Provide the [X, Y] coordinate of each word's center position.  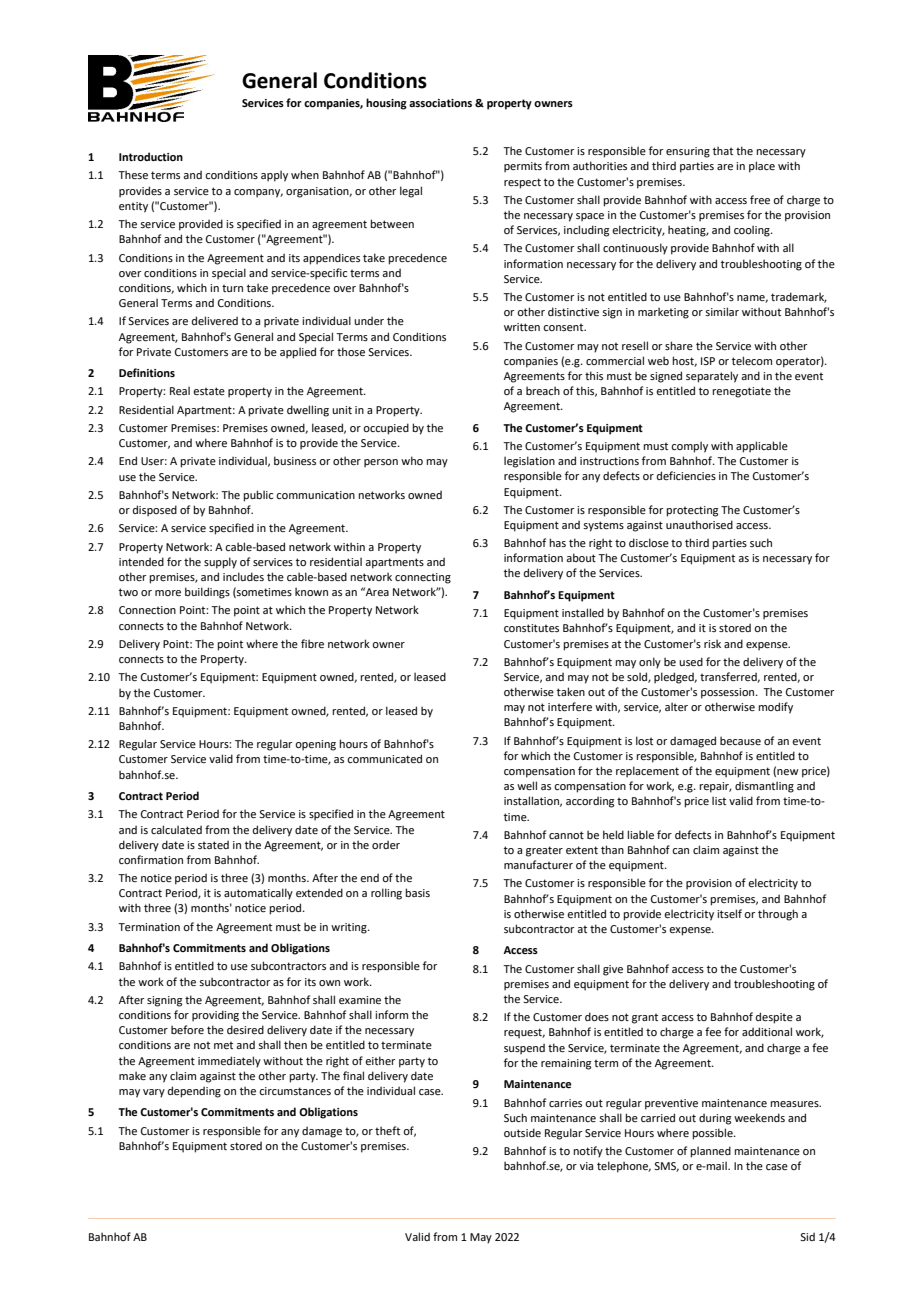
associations [440, 103]
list [719, 800]
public [258, 496]
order [386, 844]
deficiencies [686, 475]
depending [194, 1092]
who [412, 460]
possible [713, 1134]
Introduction [151, 156]
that [723, 150]
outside [522, 1132]
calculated [176, 829]
